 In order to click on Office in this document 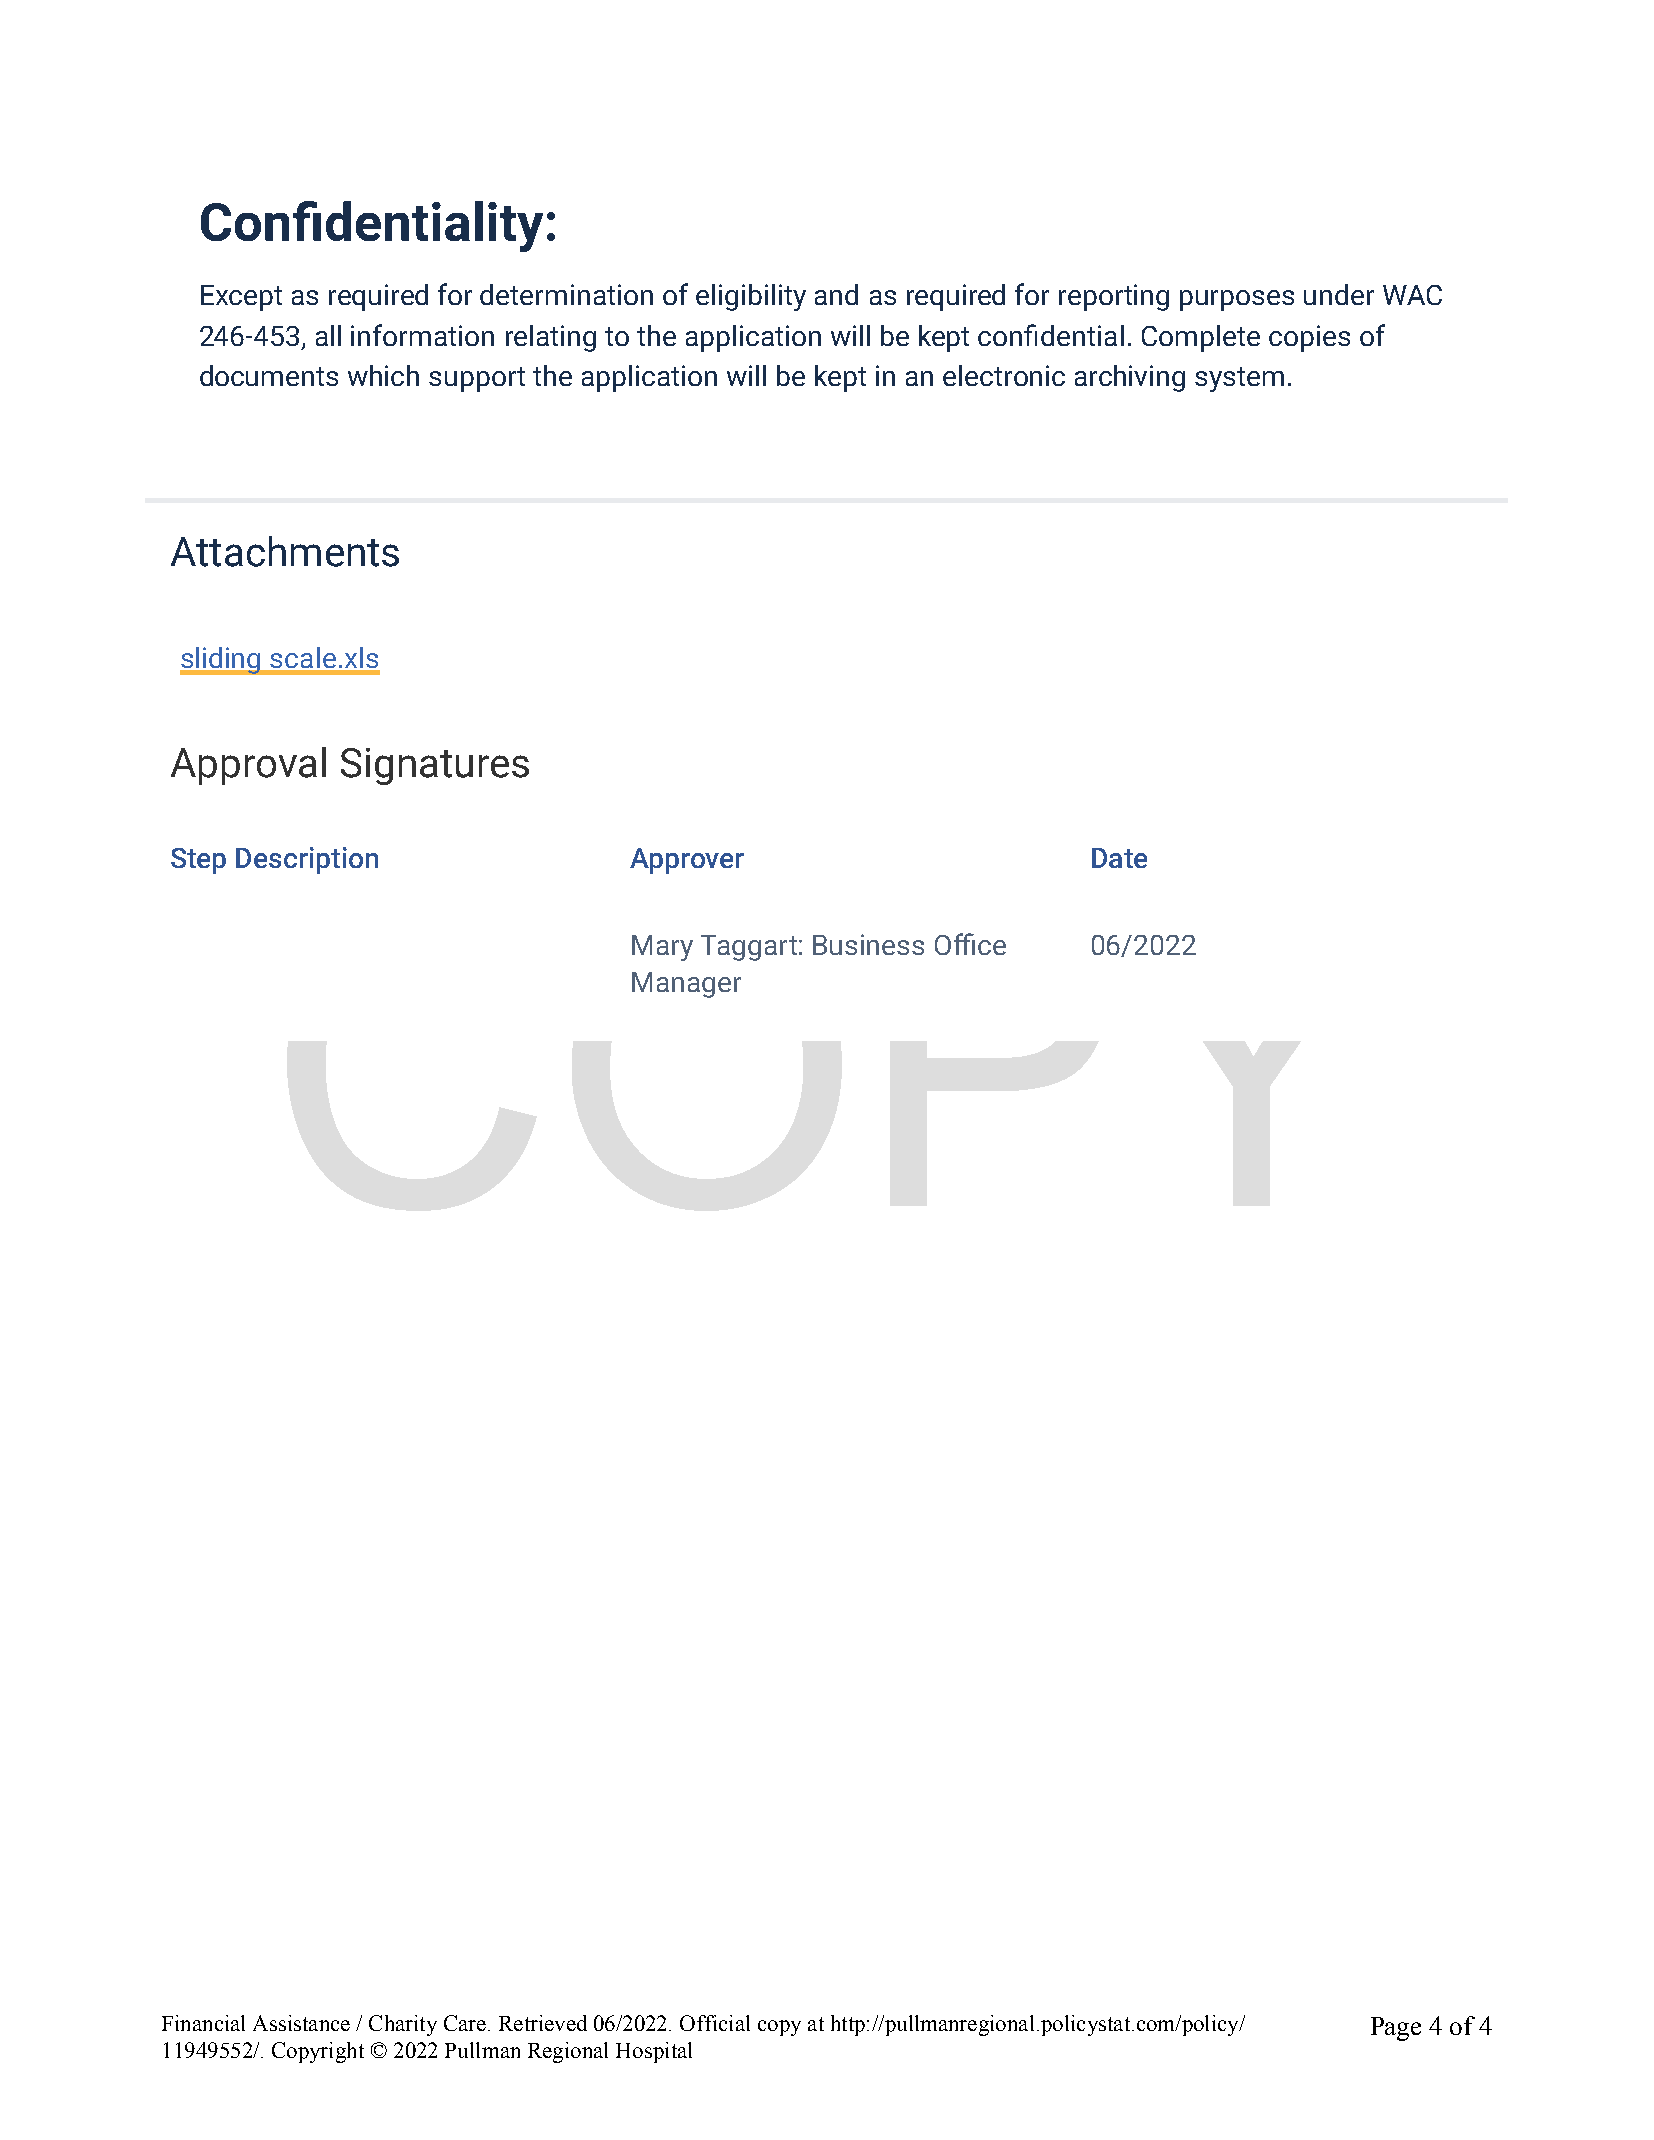, I will do `click(970, 944)`.
